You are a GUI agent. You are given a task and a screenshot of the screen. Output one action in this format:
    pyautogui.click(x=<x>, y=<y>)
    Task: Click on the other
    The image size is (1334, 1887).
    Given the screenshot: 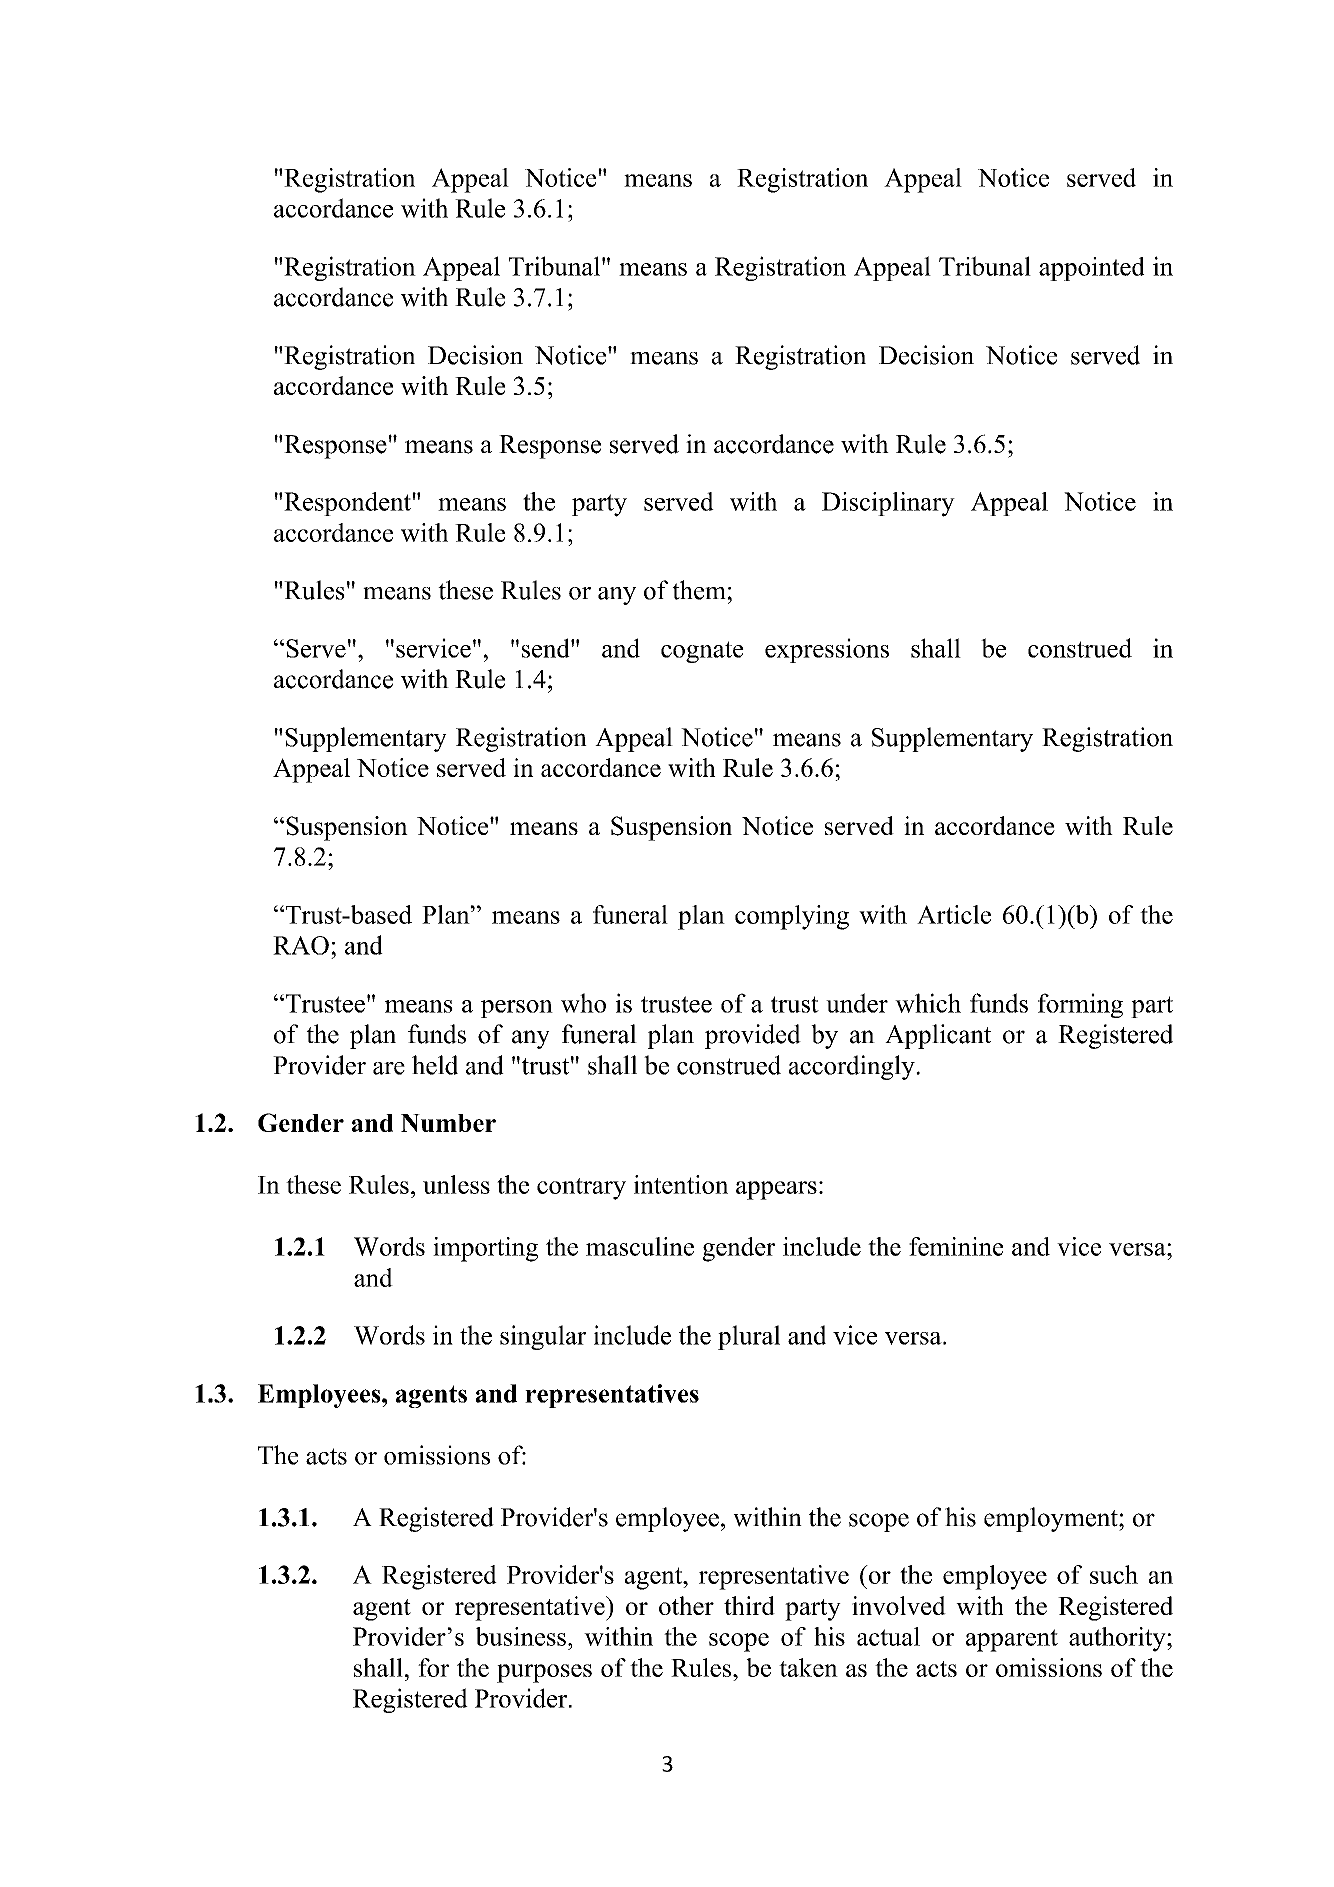 What is the action you would take?
    pyautogui.click(x=686, y=1605)
